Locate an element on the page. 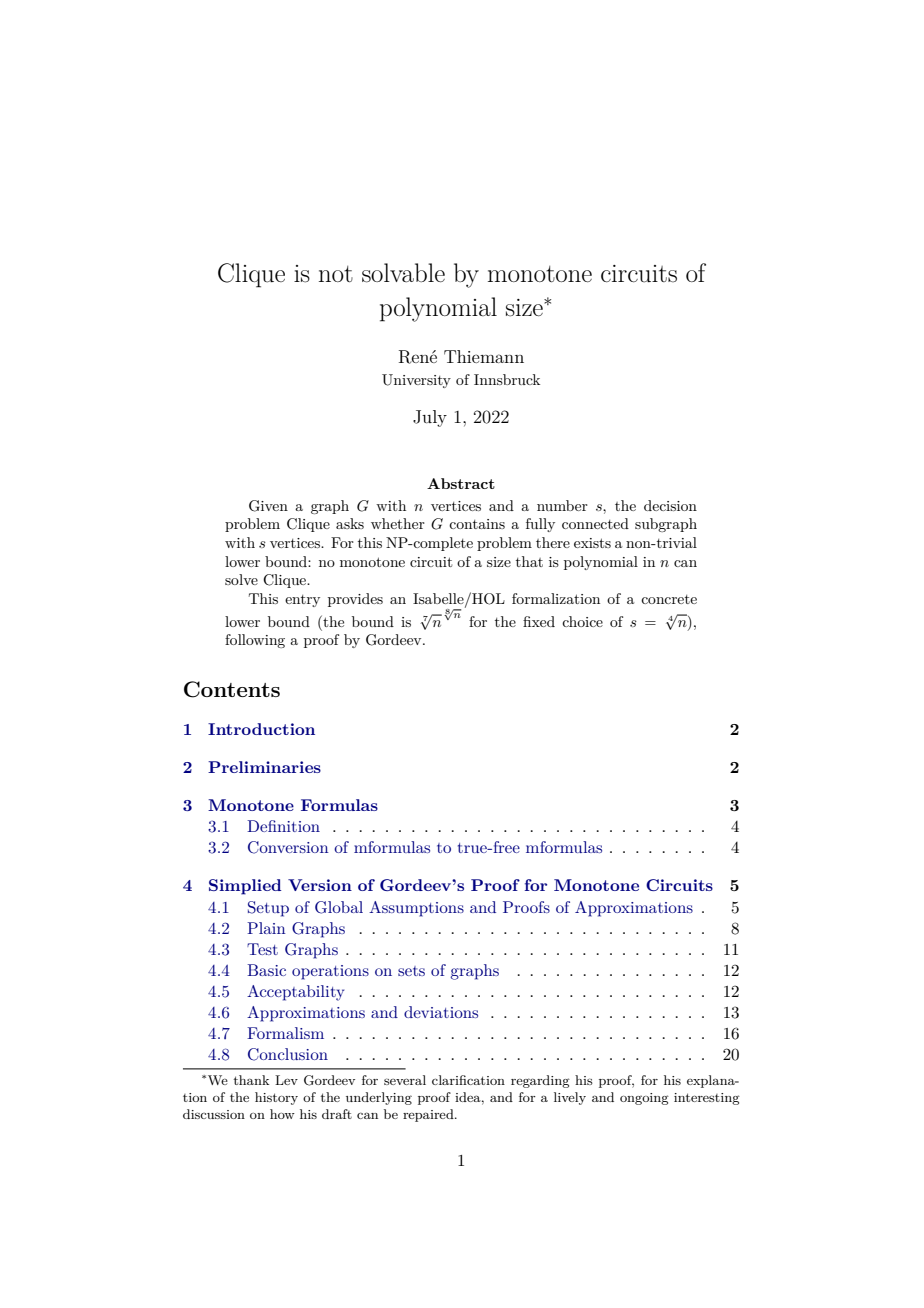  solvable is located at coordinates (403, 273).
